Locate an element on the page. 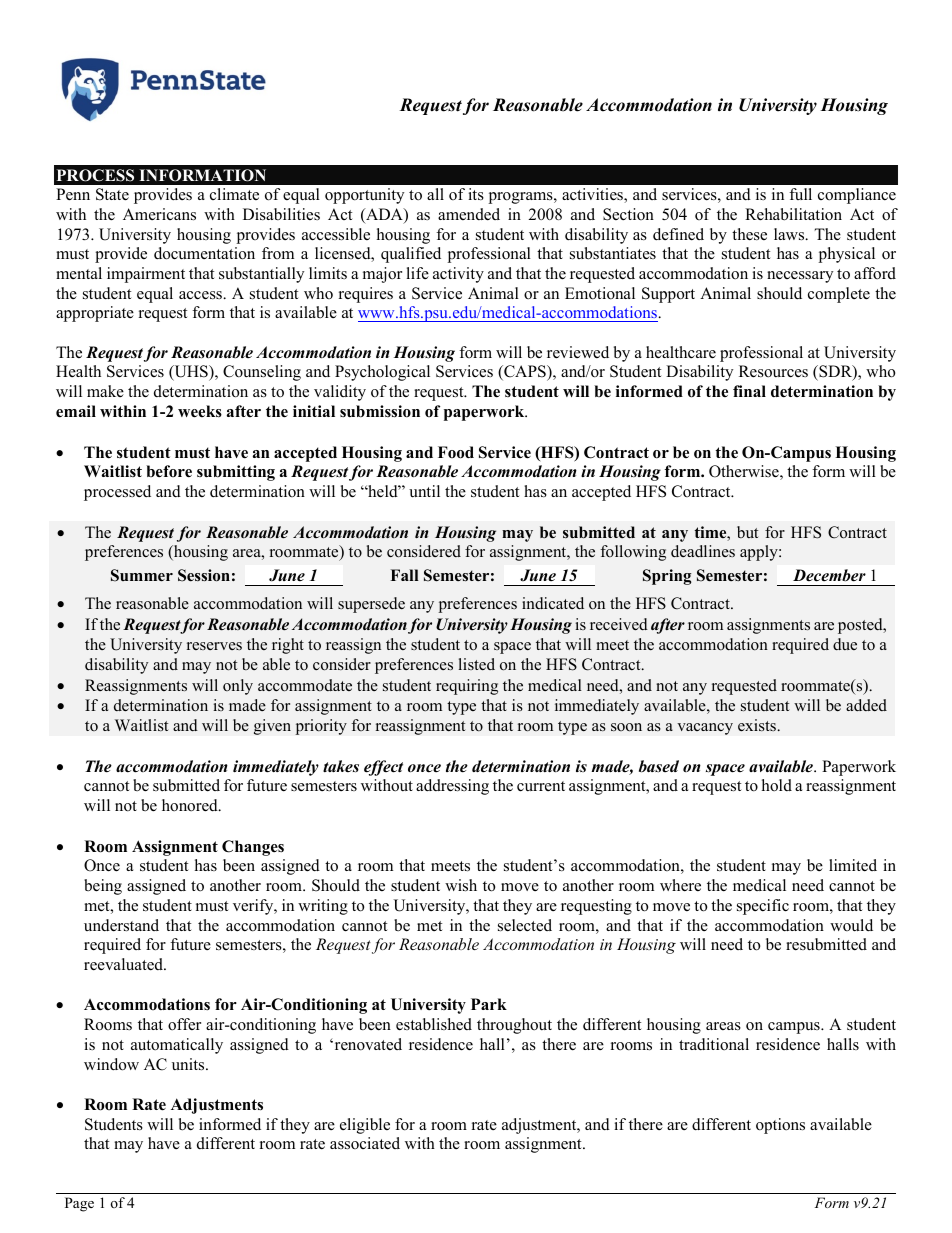  associated is located at coordinates (365, 1143).
